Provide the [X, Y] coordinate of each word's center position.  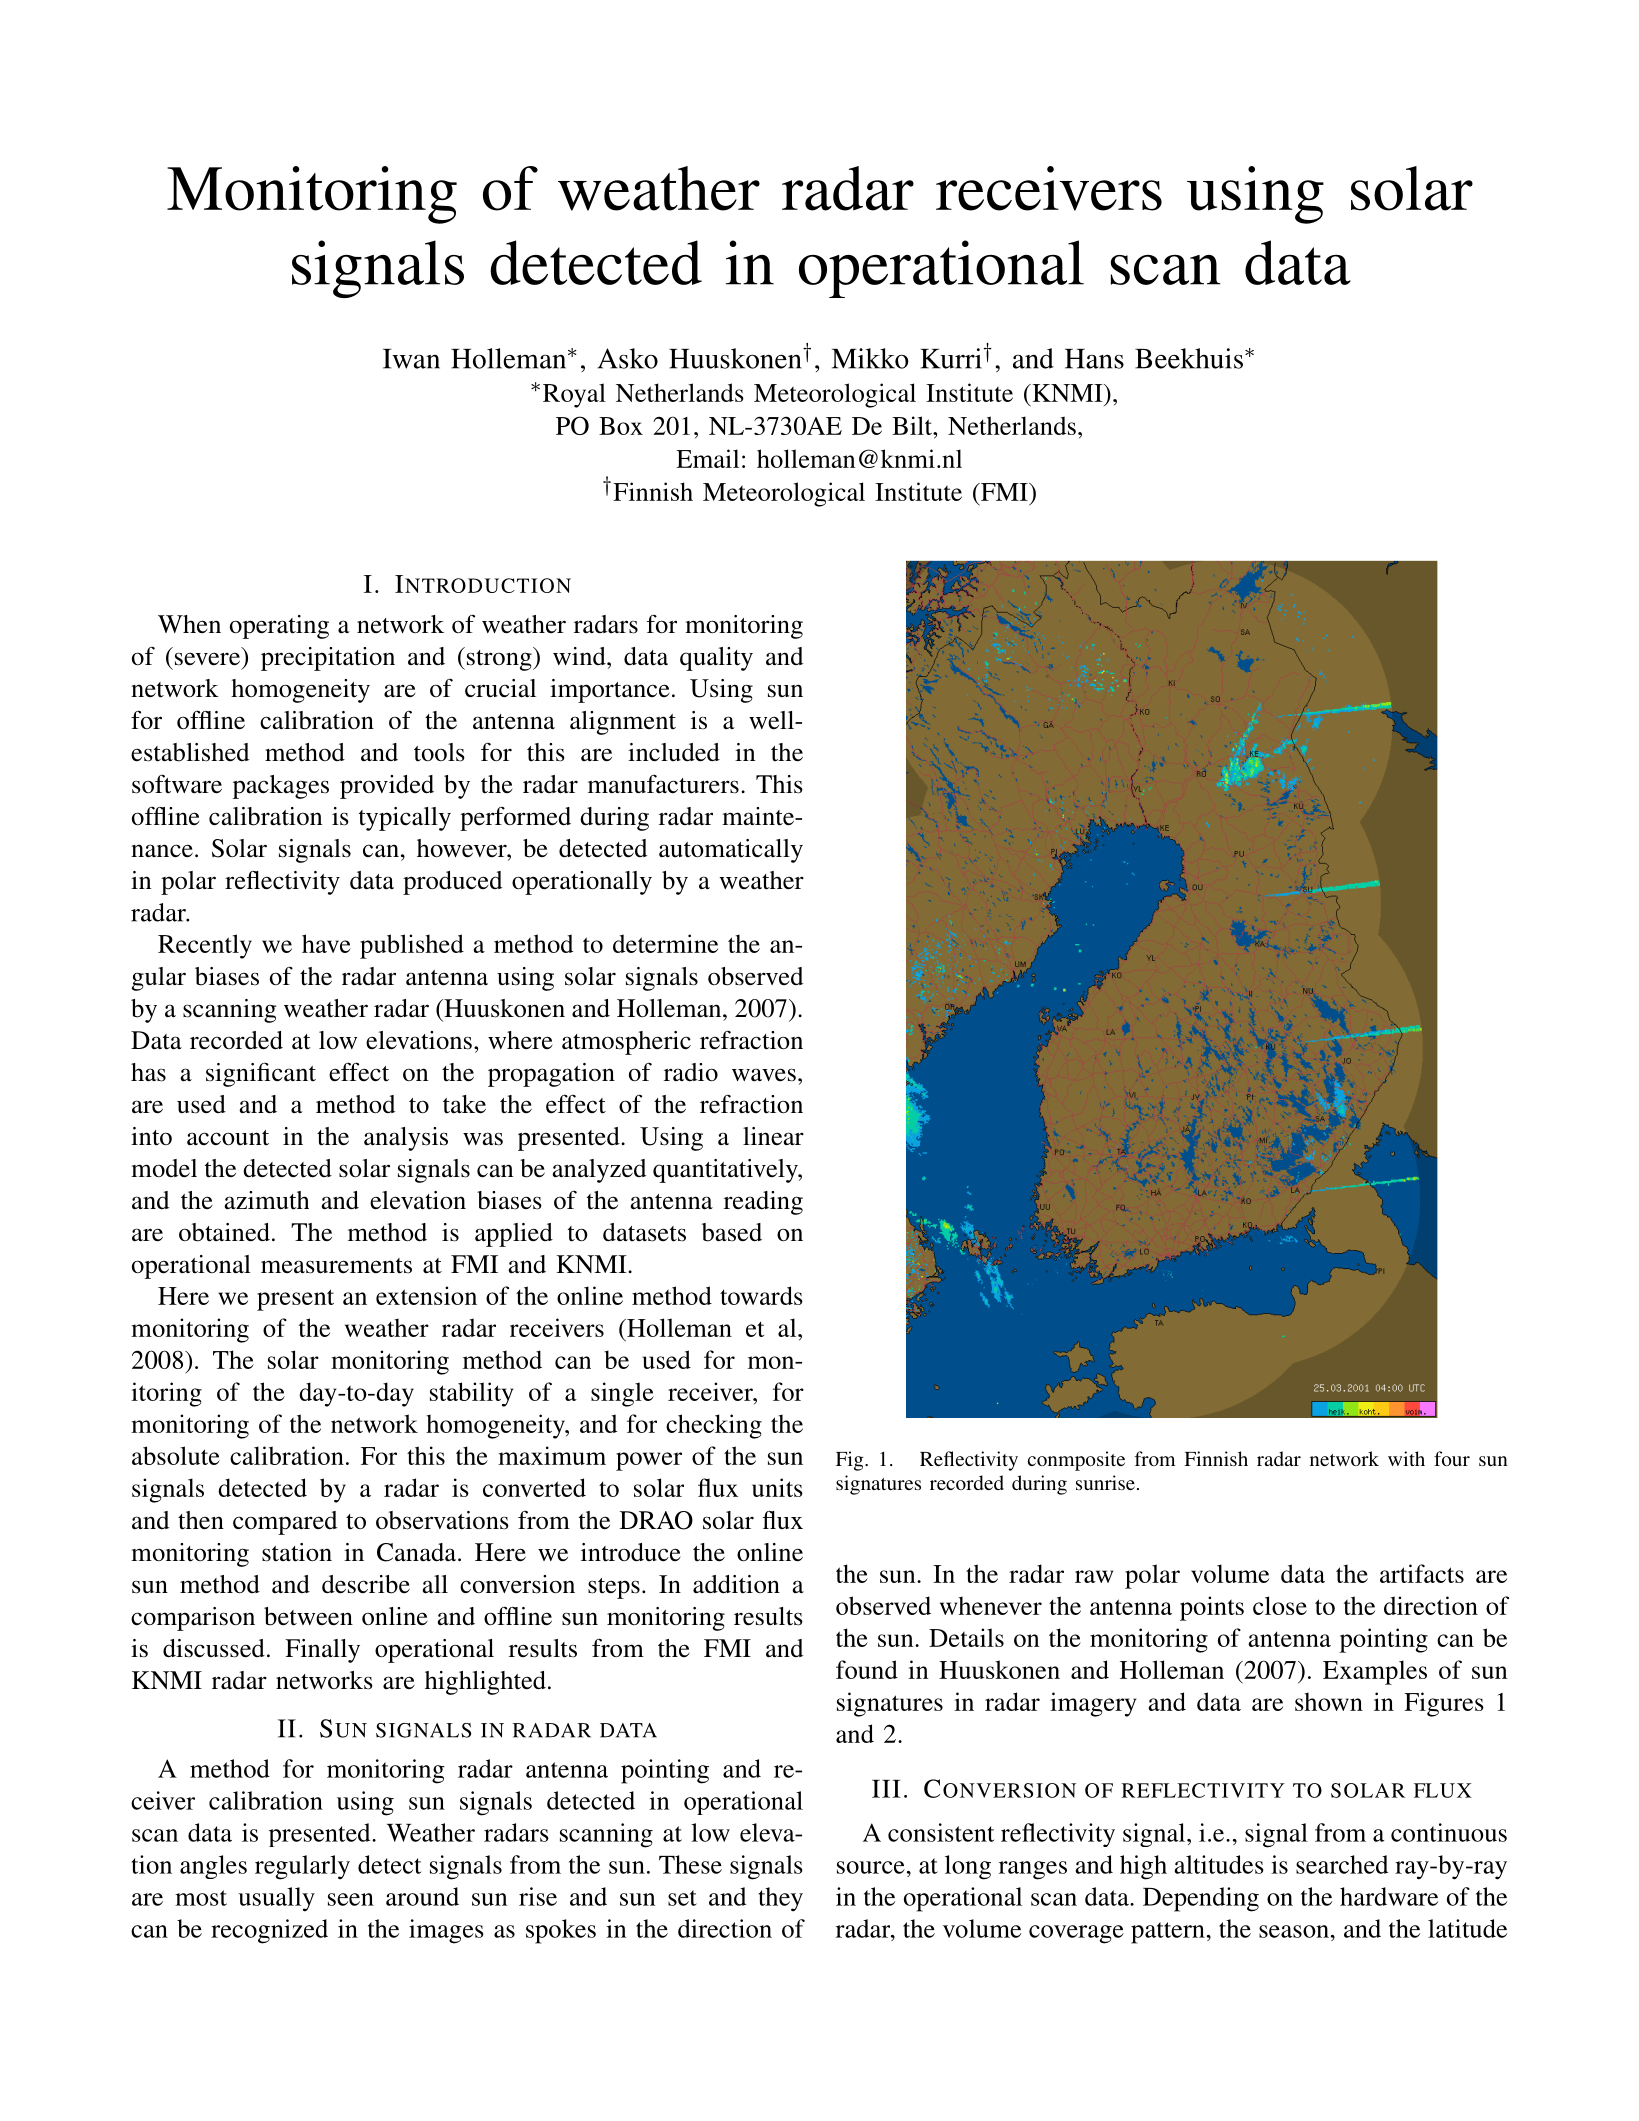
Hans [1094, 359]
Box [621, 426]
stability [471, 1394]
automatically [731, 851]
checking [714, 1426]
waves [764, 1075]
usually [276, 1899]
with [1406, 1458]
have [326, 943]
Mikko [870, 358]
